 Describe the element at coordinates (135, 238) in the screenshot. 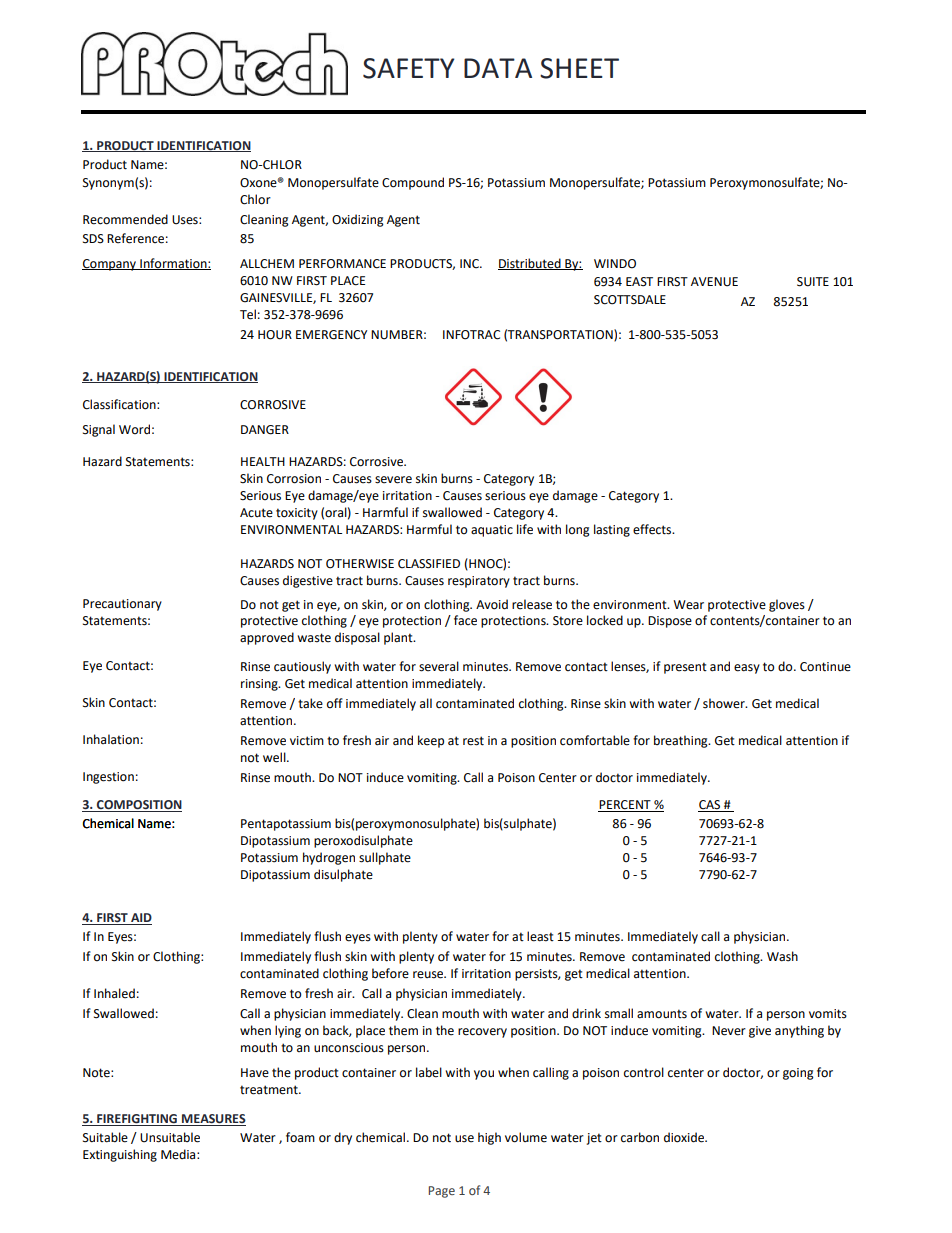

I see `Reference` at that location.
